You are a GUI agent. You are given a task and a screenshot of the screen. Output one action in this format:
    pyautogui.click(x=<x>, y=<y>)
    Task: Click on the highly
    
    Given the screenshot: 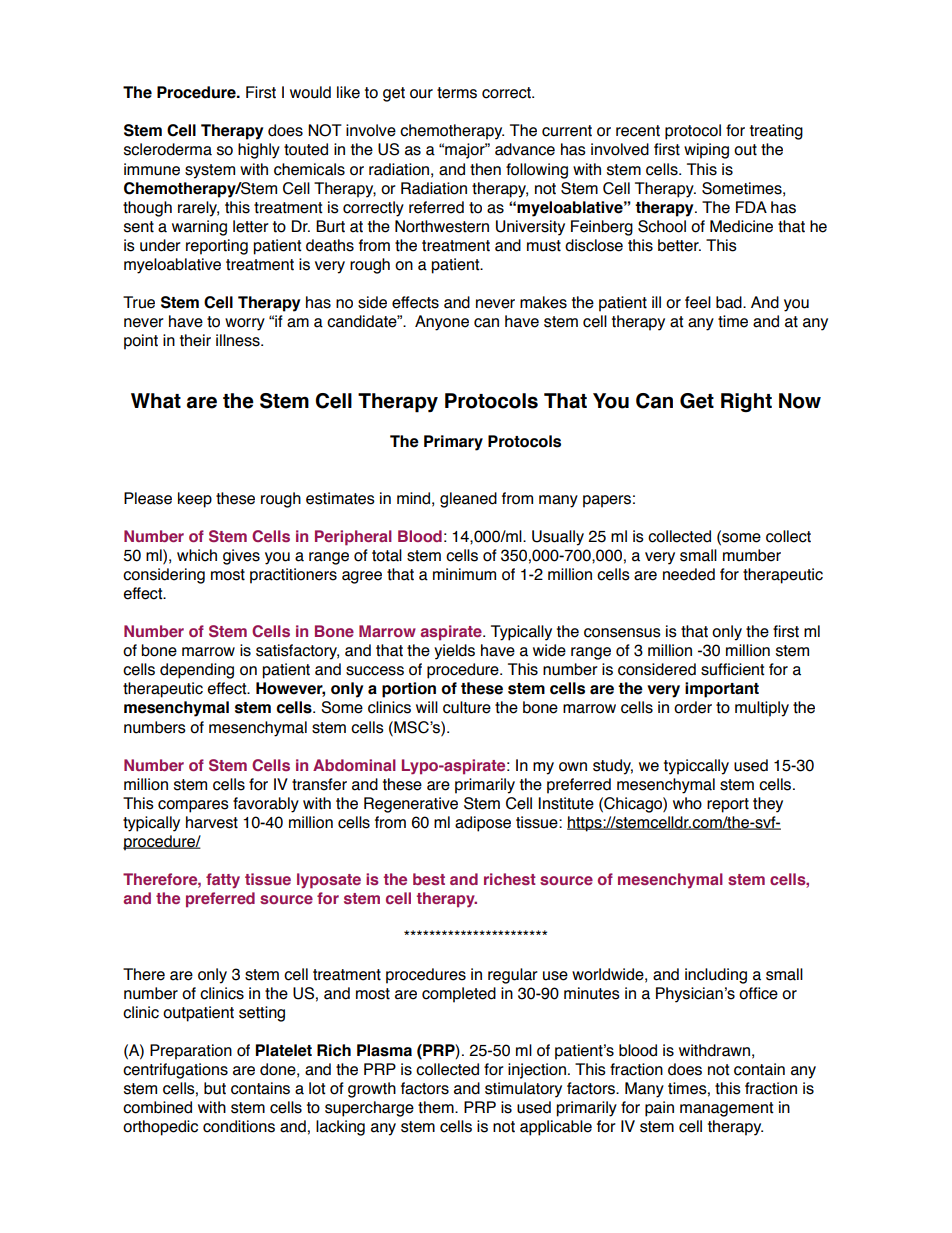 What is the action you would take?
    pyautogui.click(x=259, y=151)
